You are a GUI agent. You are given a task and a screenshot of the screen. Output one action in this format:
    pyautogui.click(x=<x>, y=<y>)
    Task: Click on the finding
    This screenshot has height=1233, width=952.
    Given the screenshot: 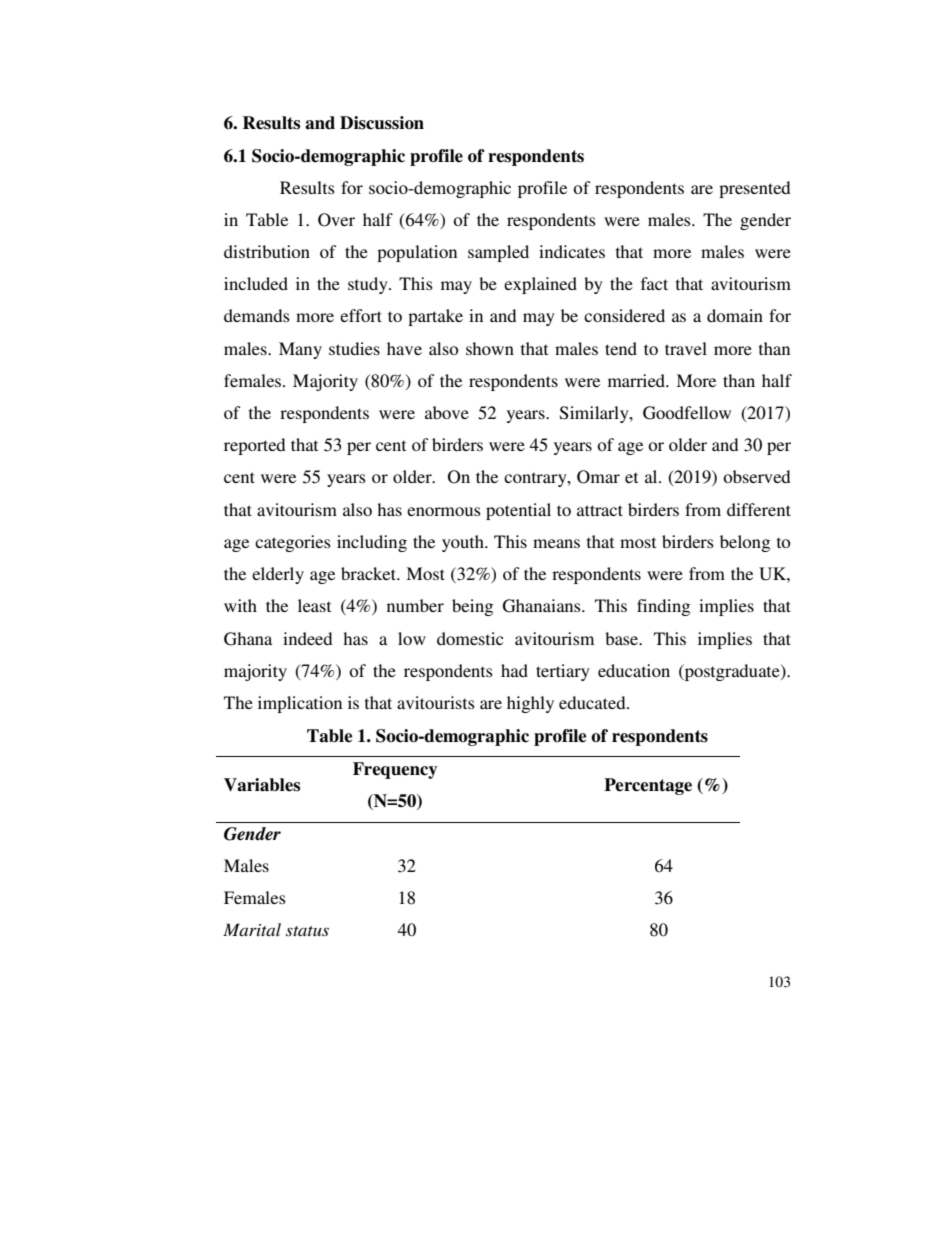 What is the action you would take?
    pyautogui.click(x=663, y=607)
